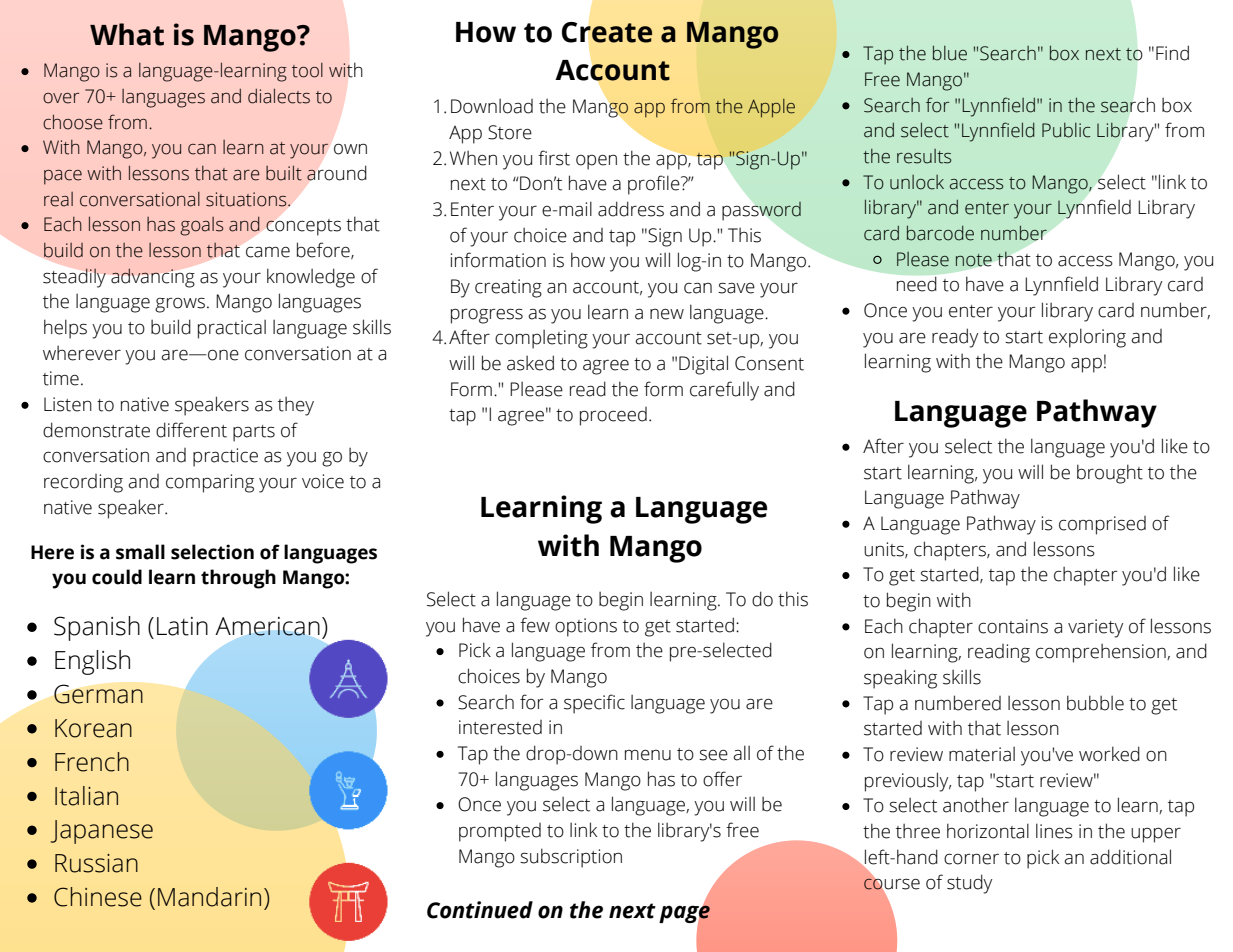 This page has width=1233, height=952. Describe the element at coordinates (1110, 474) in the page. I see `brought` at that location.
